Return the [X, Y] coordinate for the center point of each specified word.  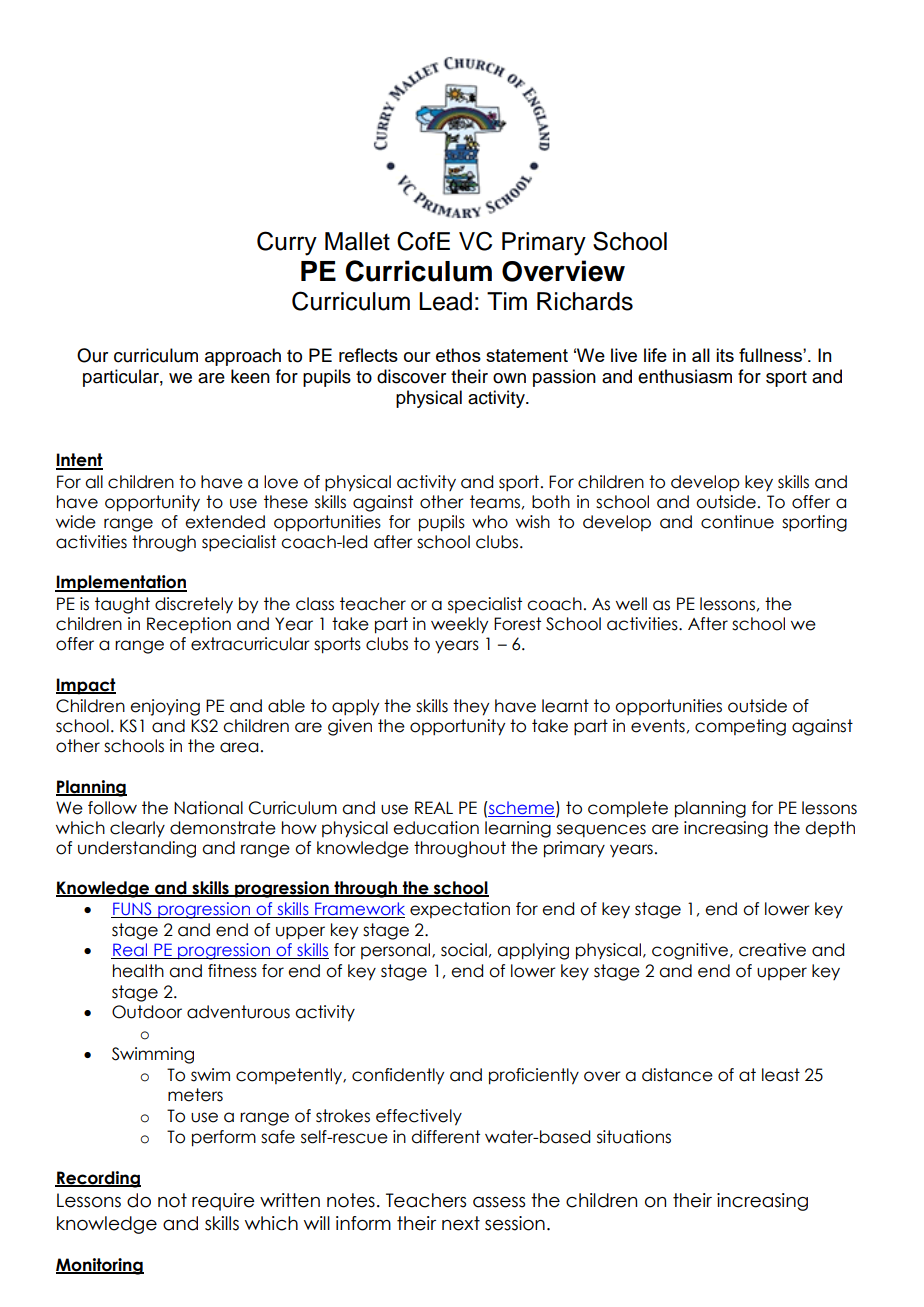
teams [495, 502]
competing [740, 727]
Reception [189, 625]
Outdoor [147, 1012]
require [223, 1202]
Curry [287, 243]
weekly [459, 625]
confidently [398, 1076]
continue [737, 522]
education [436, 828]
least [781, 1075]
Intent [79, 461]
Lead [445, 301]
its [725, 355]
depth [830, 829]
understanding [137, 849]
